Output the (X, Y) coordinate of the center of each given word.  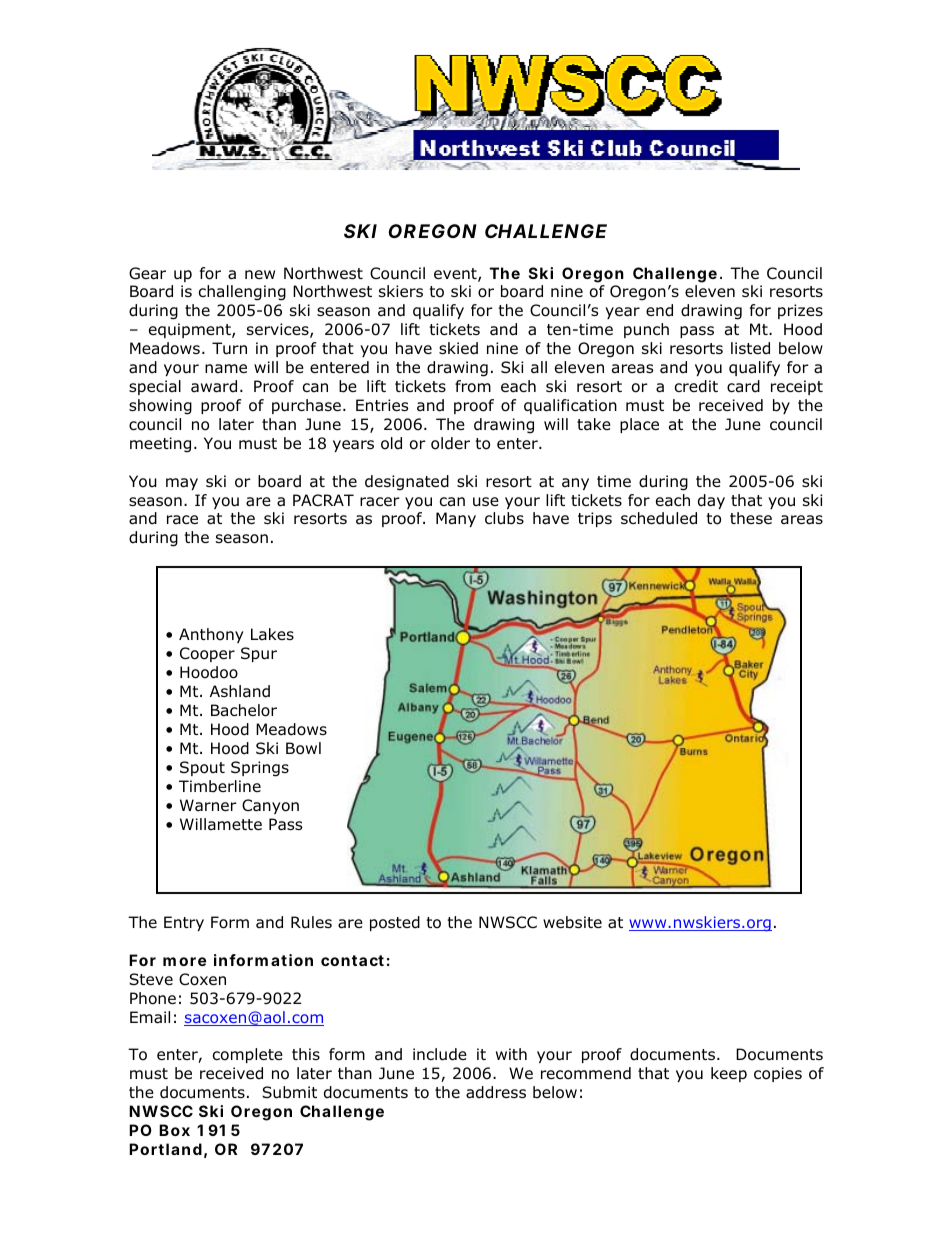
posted (395, 923)
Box (174, 1130)
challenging (242, 293)
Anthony (211, 635)
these (751, 518)
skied (458, 348)
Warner (208, 805)
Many (456, 519)
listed (750, 348)
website (572, 922)
